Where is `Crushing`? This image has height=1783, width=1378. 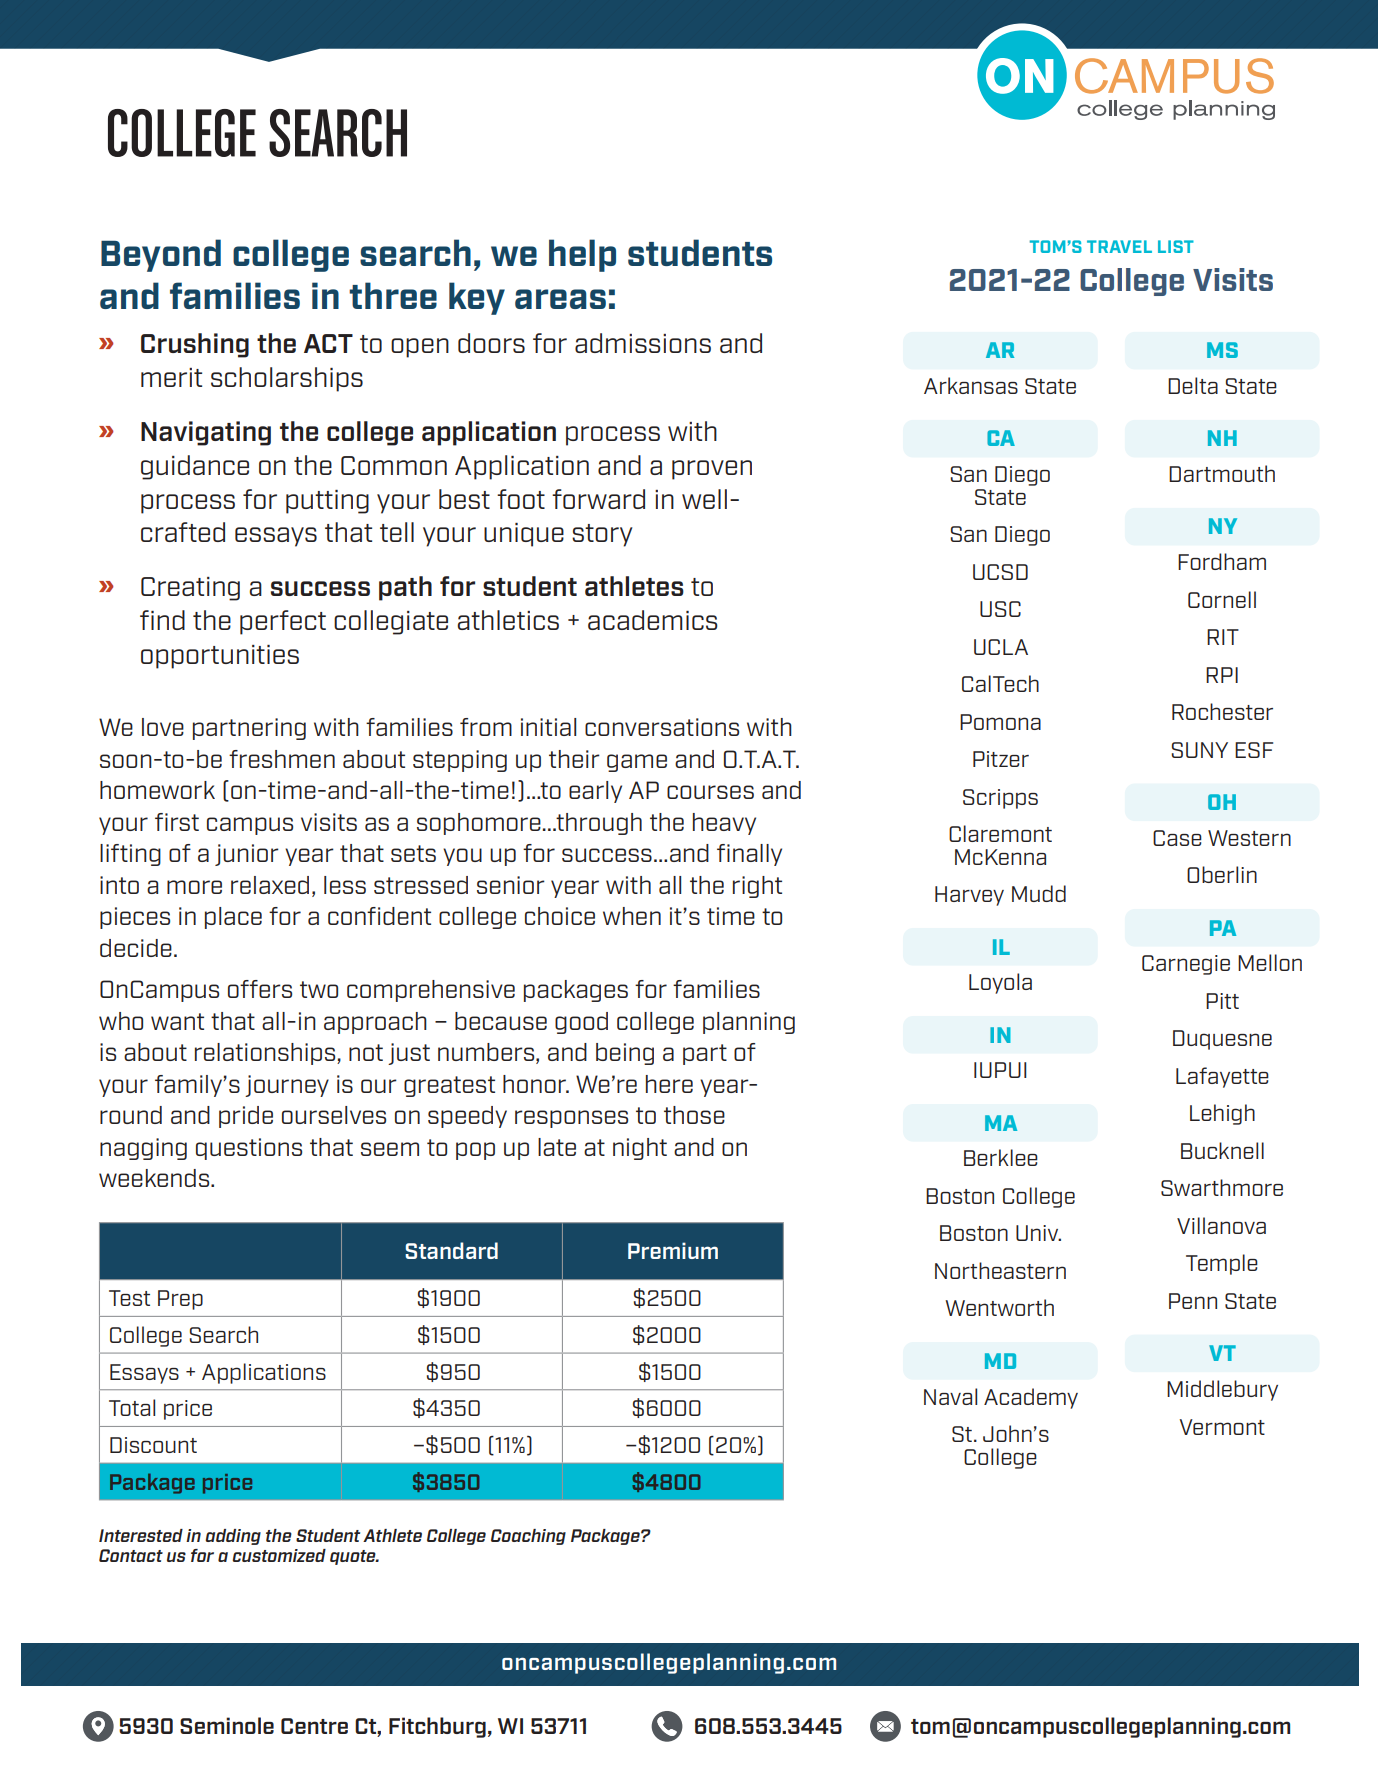
Crushing is located at coordinates (195, 345).
